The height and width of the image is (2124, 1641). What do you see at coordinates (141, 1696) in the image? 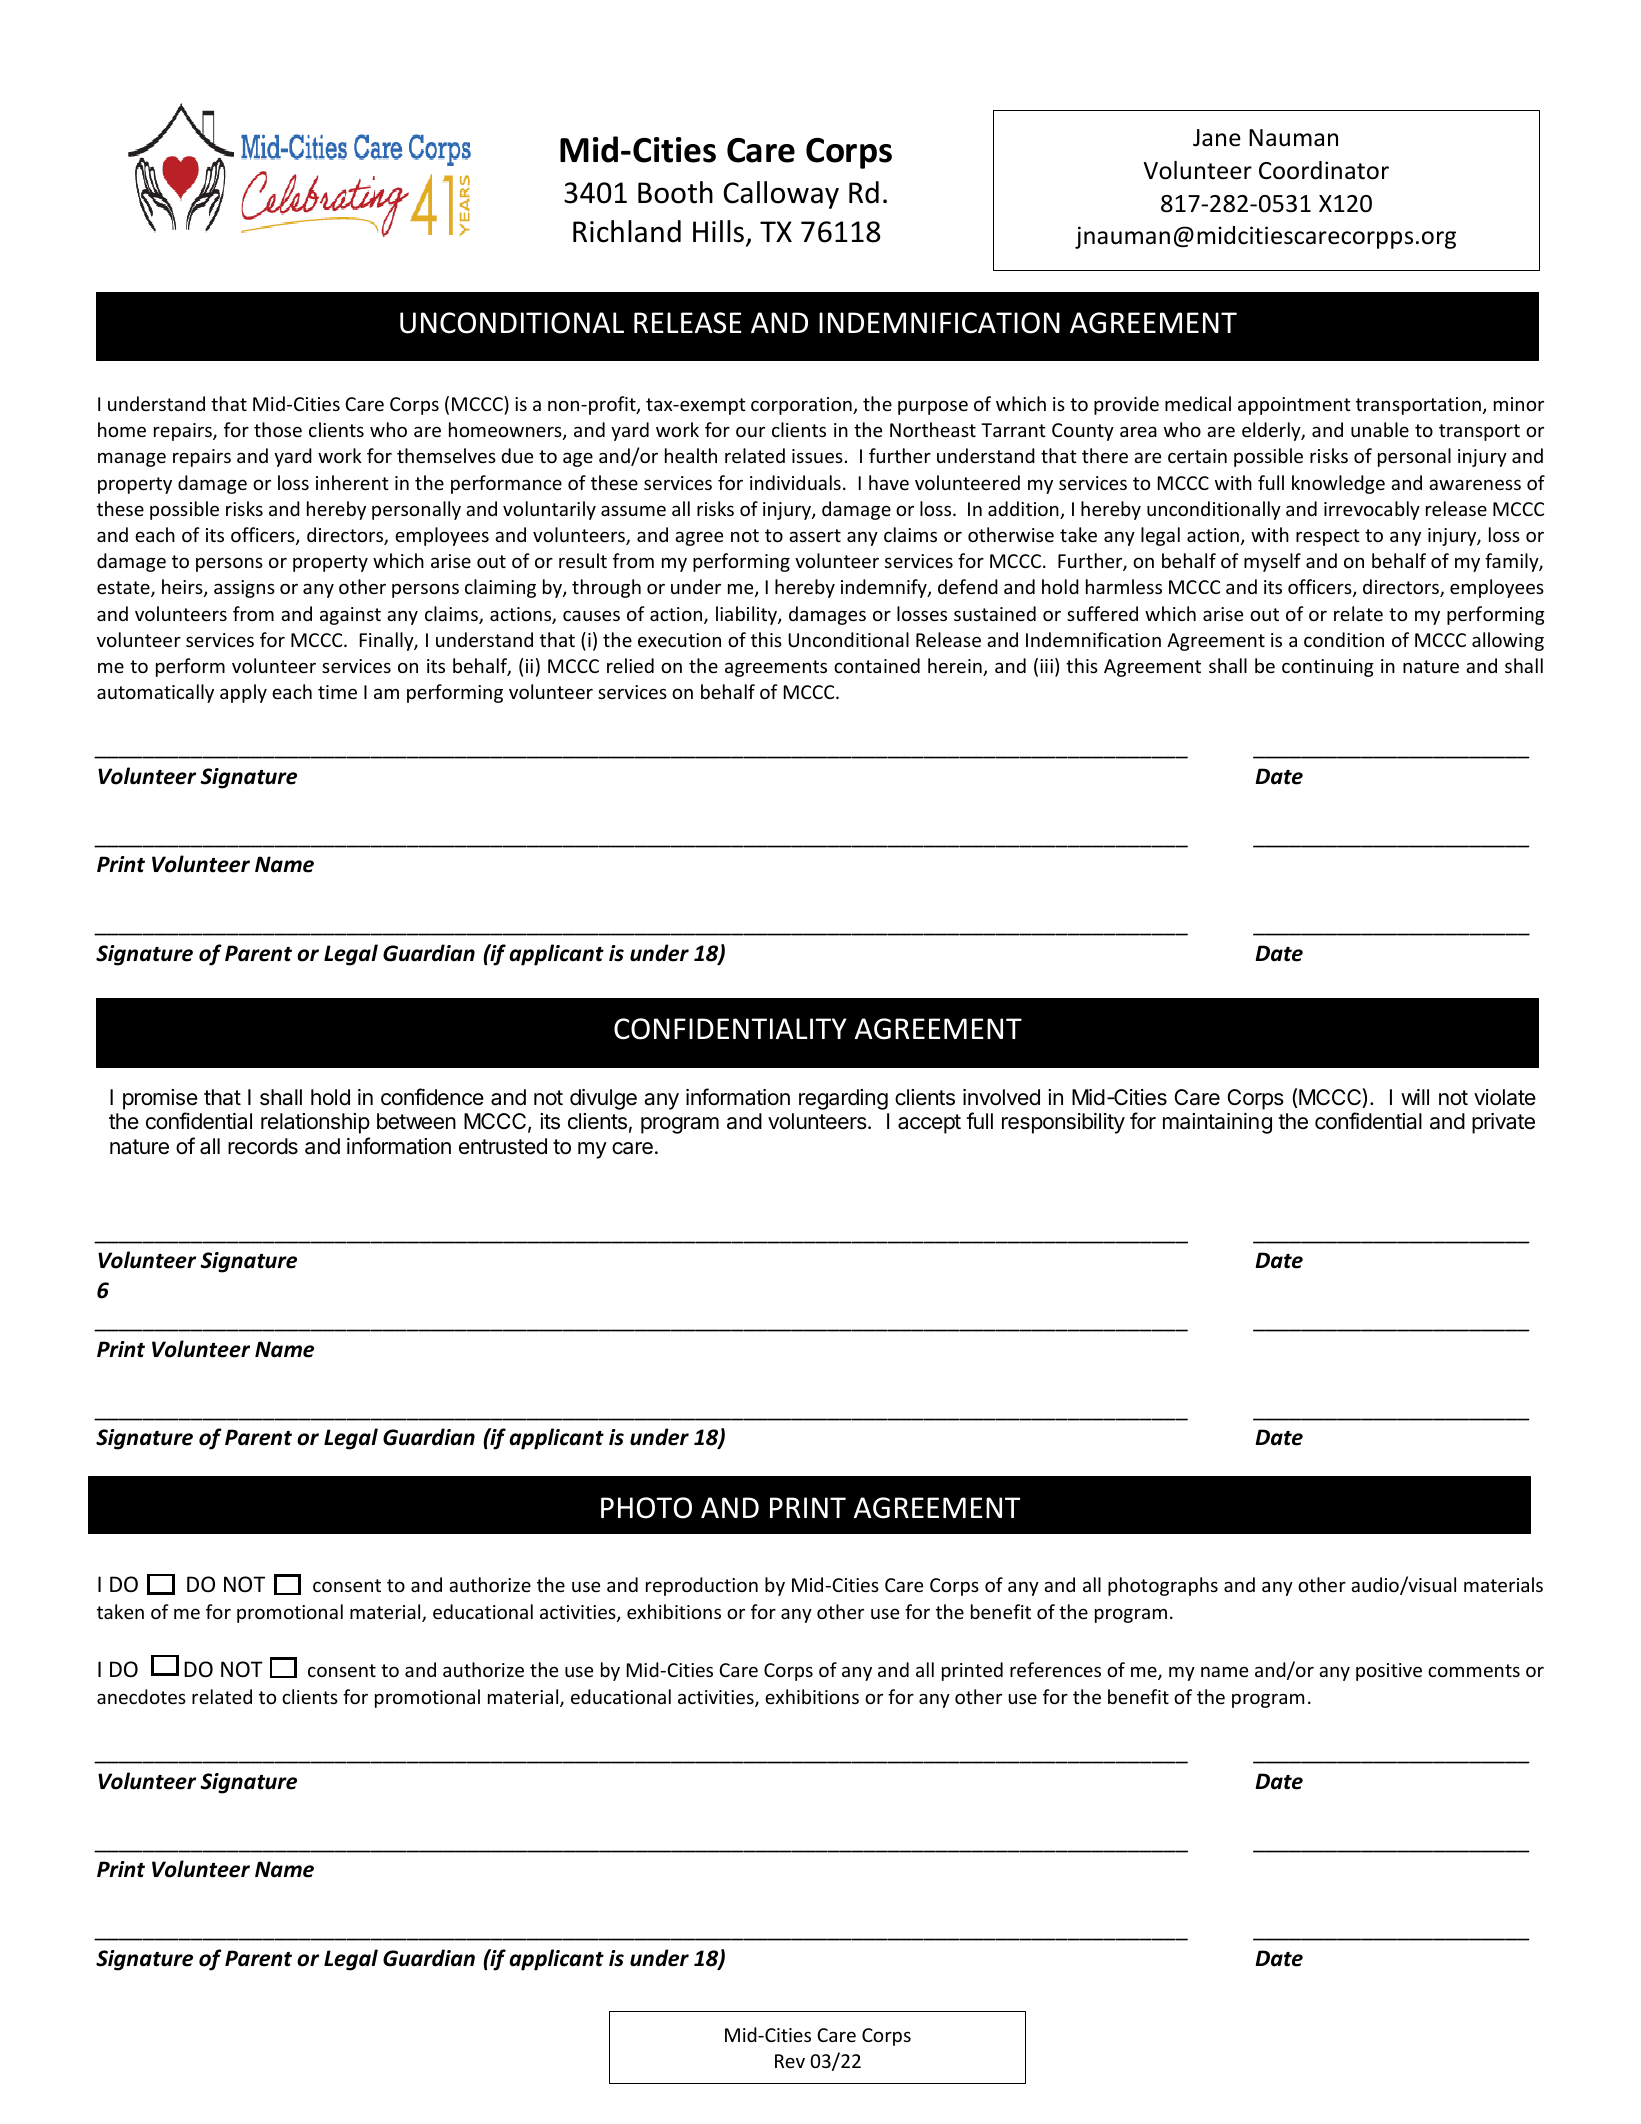
I see `anecdotes` at bounding box center [141, 1696].
